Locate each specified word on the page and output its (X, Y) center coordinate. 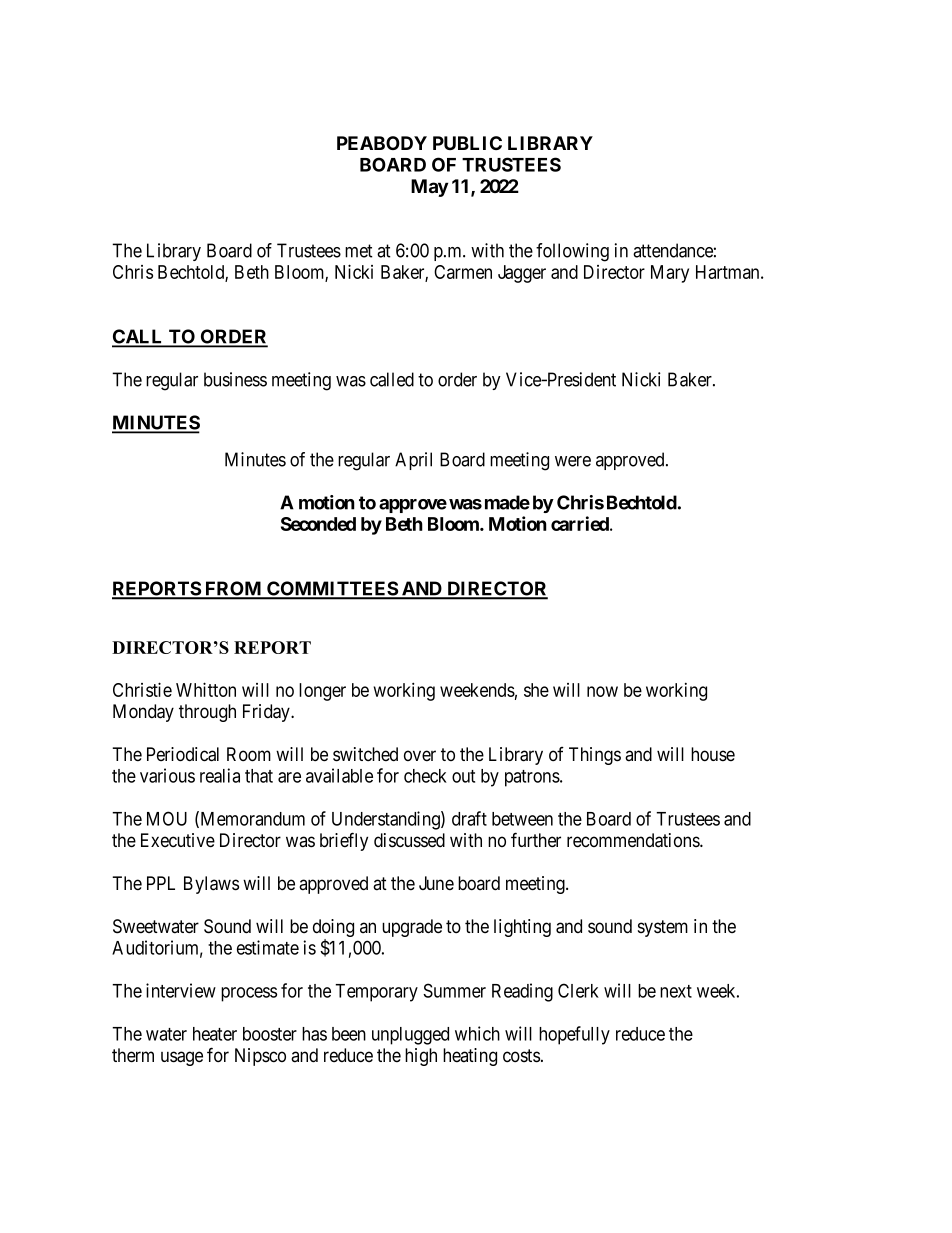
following (572, 252)
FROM (233, 589)
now (602, 691)
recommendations (634, 840)
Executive (178, 840)
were (573, 461)
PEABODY (382, 143)
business (235, 379)
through (207, 713)
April (413, 461)
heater (215, 1034)
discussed (409, 840)
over (420, 755)
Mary (670, 274)
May (429, 188)
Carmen (463, 272)
